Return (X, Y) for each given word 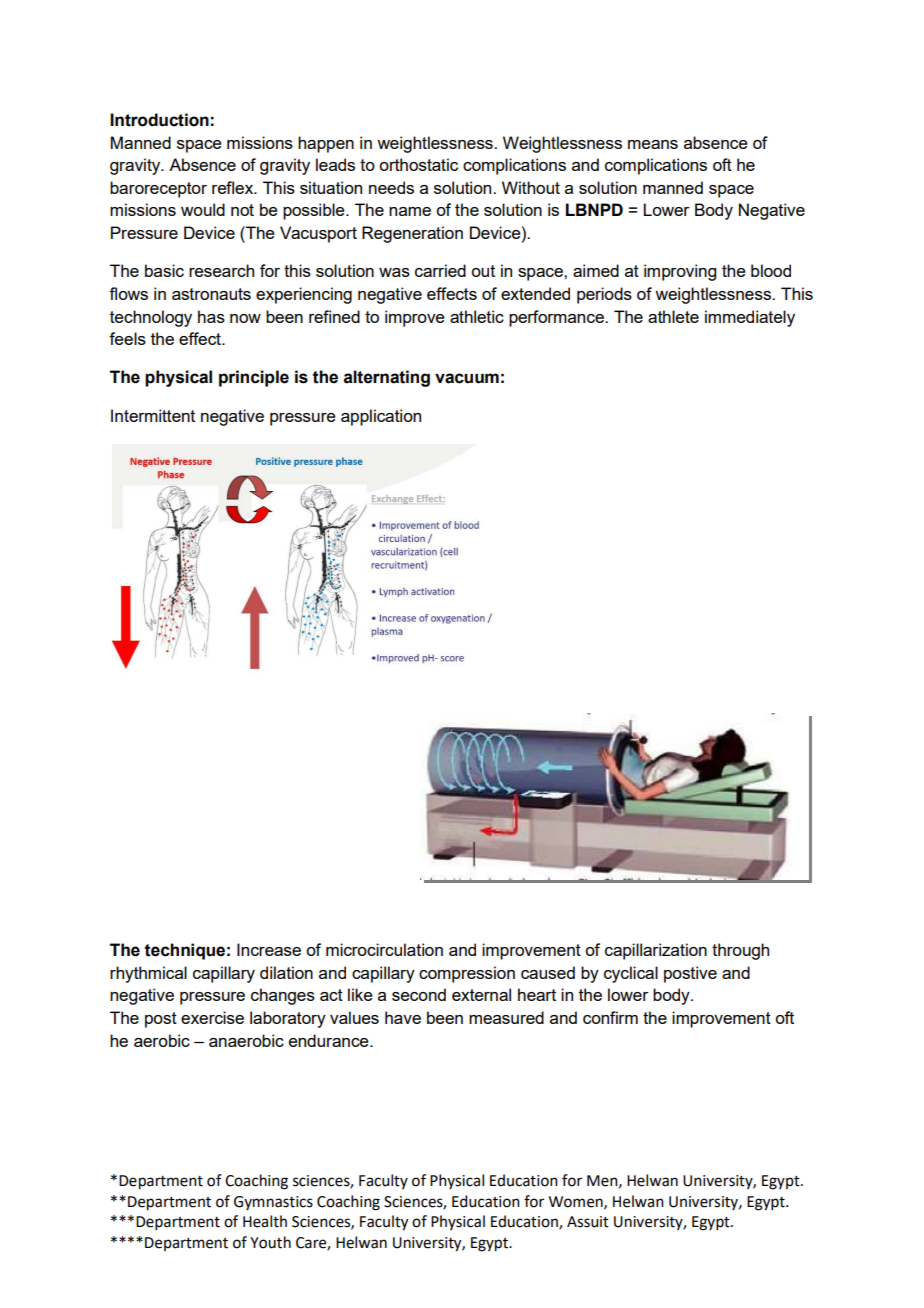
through (740, 951)
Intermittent (153, 415)
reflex (234, 187)
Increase (269, 949)
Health (265, 1221)
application (381, 417)
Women (577, 1202)
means (653, 144)
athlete (673, 316)
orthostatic (418, 164)
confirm (610, 1017)
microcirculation (384, 949)
